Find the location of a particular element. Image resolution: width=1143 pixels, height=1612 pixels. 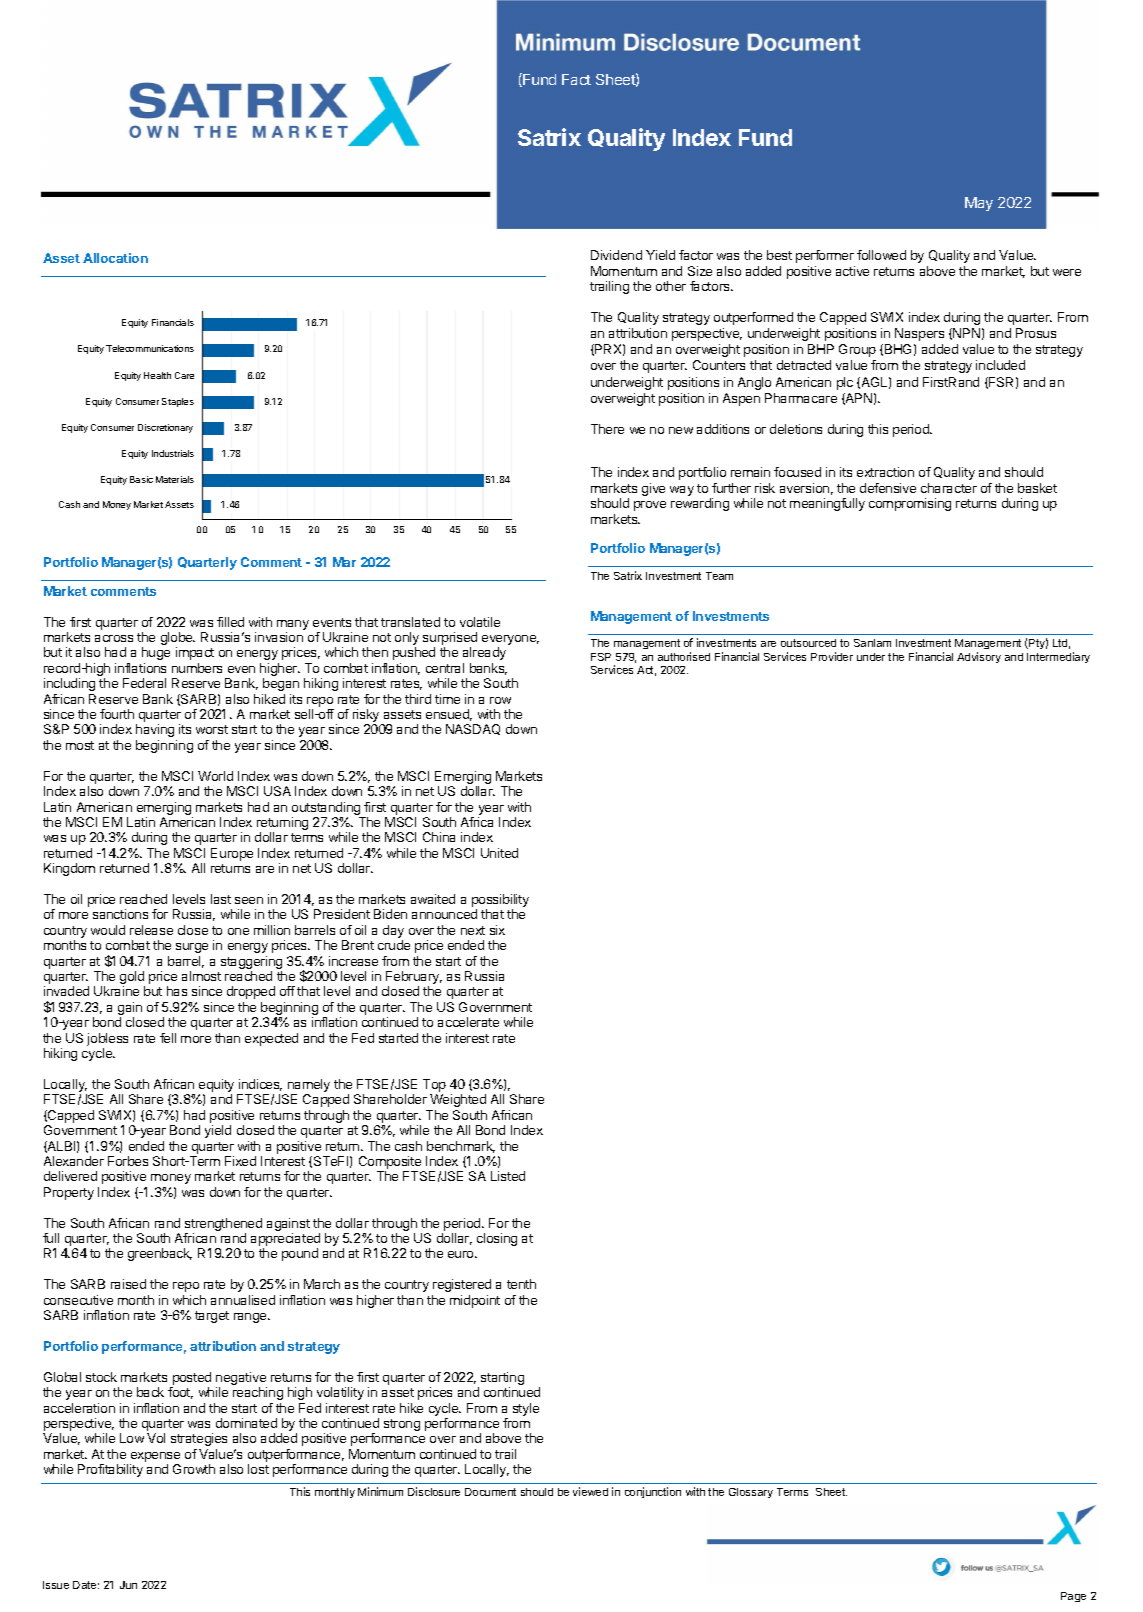

other is located at coordinates (671, 286).
